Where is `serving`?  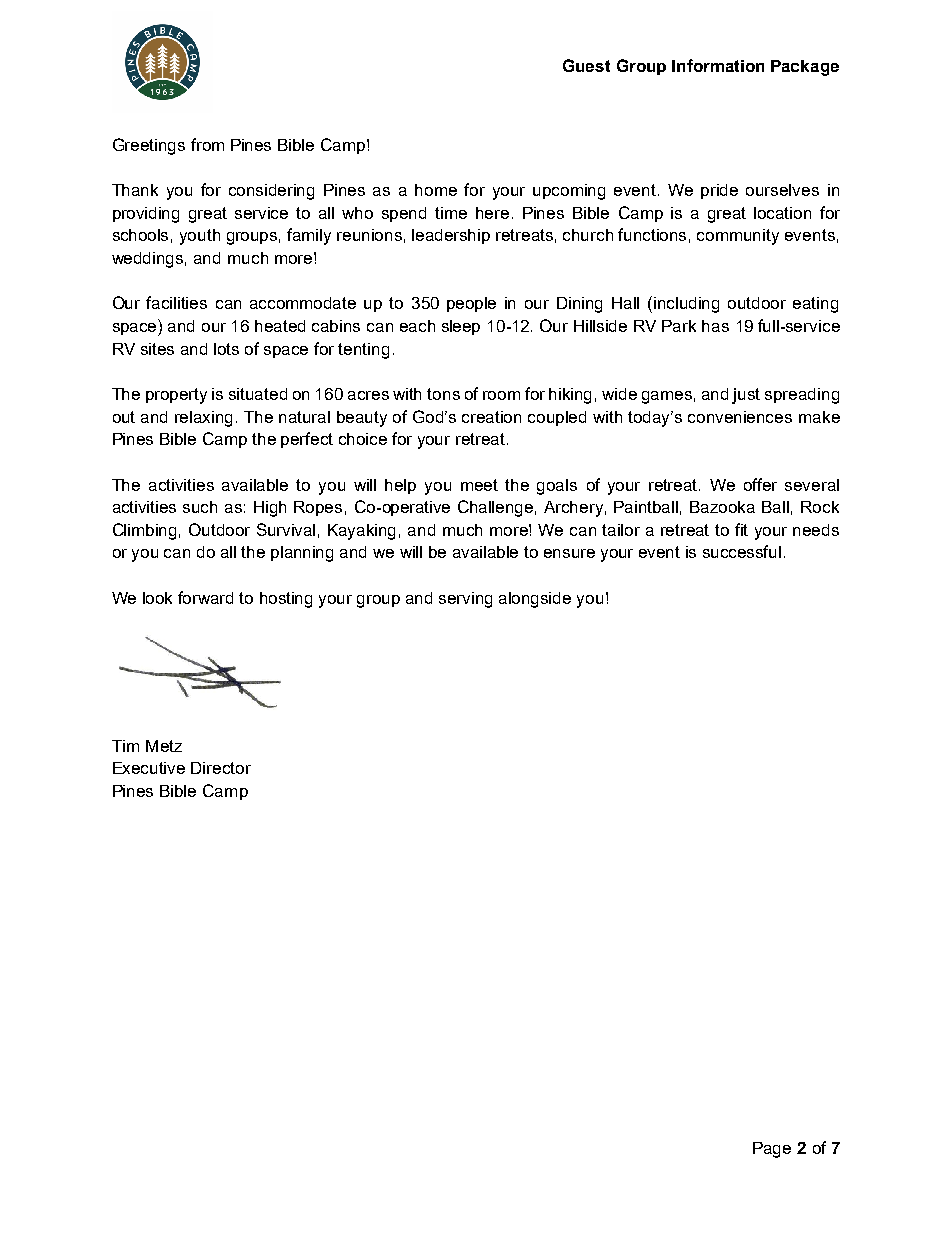 serving is located at coordinates (465, 600).
